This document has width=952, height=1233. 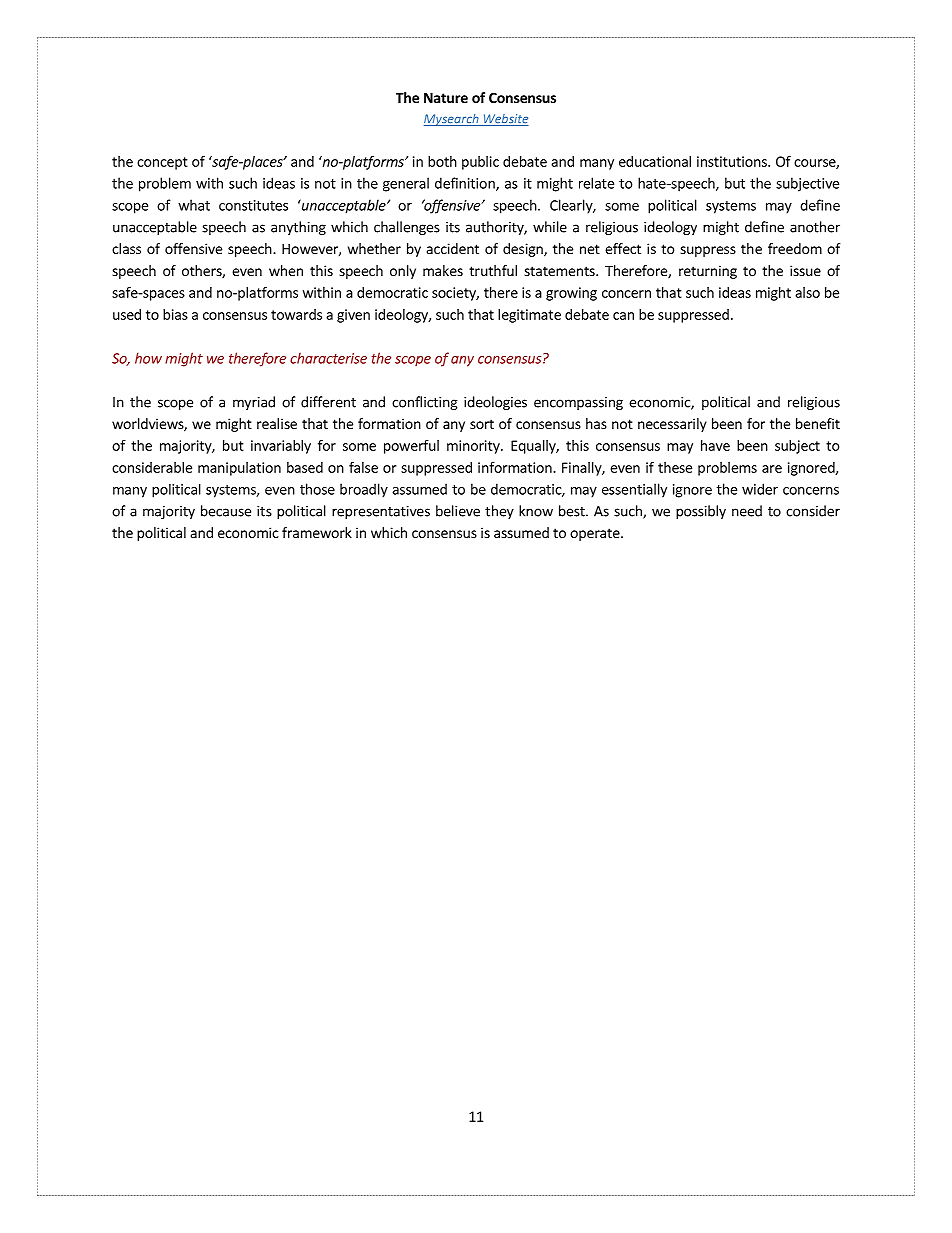 I want to click on need, so click(x=747, y=511).
